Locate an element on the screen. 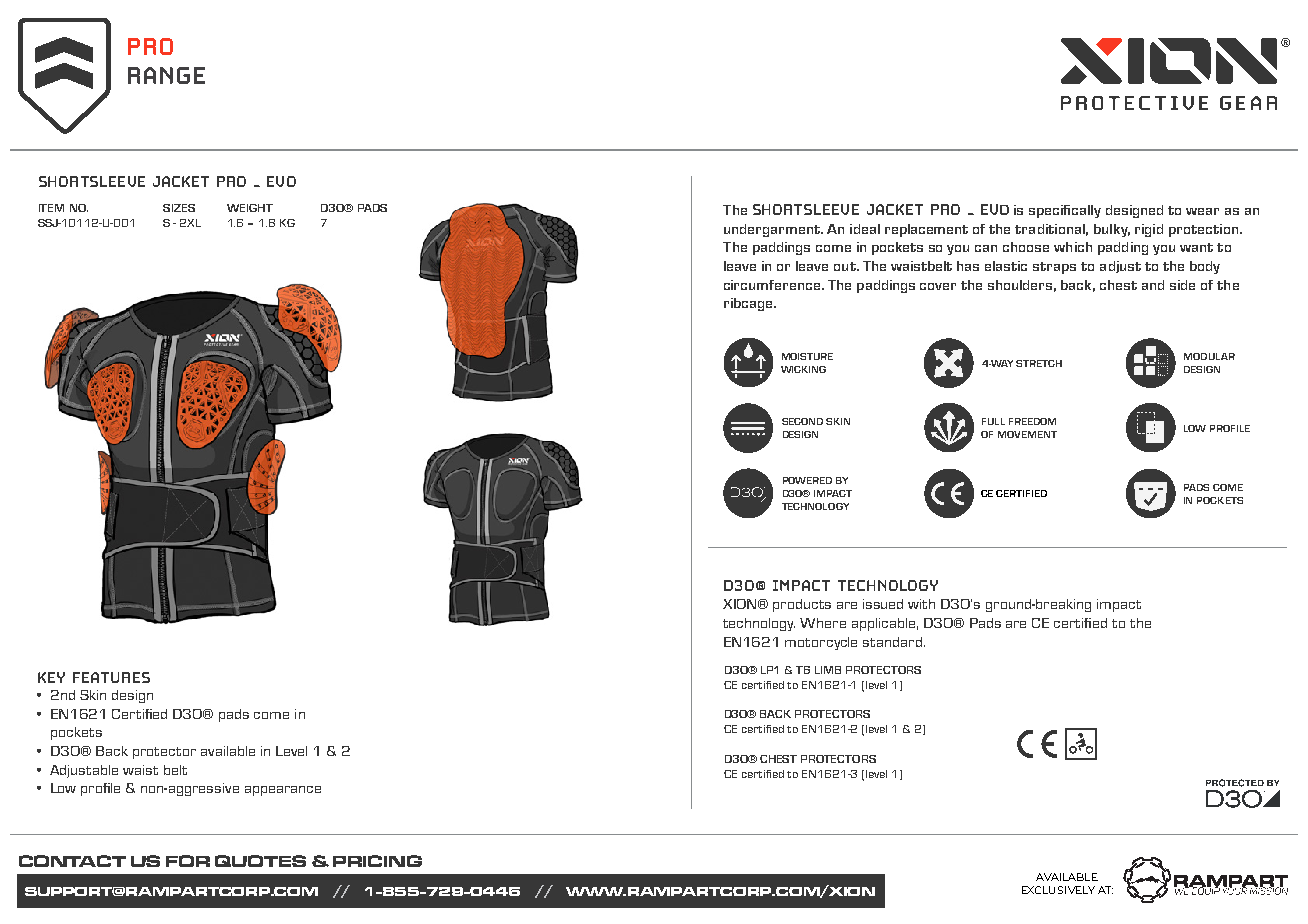 Image resolution: width=1308 pixels, height=924 pixels. STRETCH is located at coordinates (1039, 363).
